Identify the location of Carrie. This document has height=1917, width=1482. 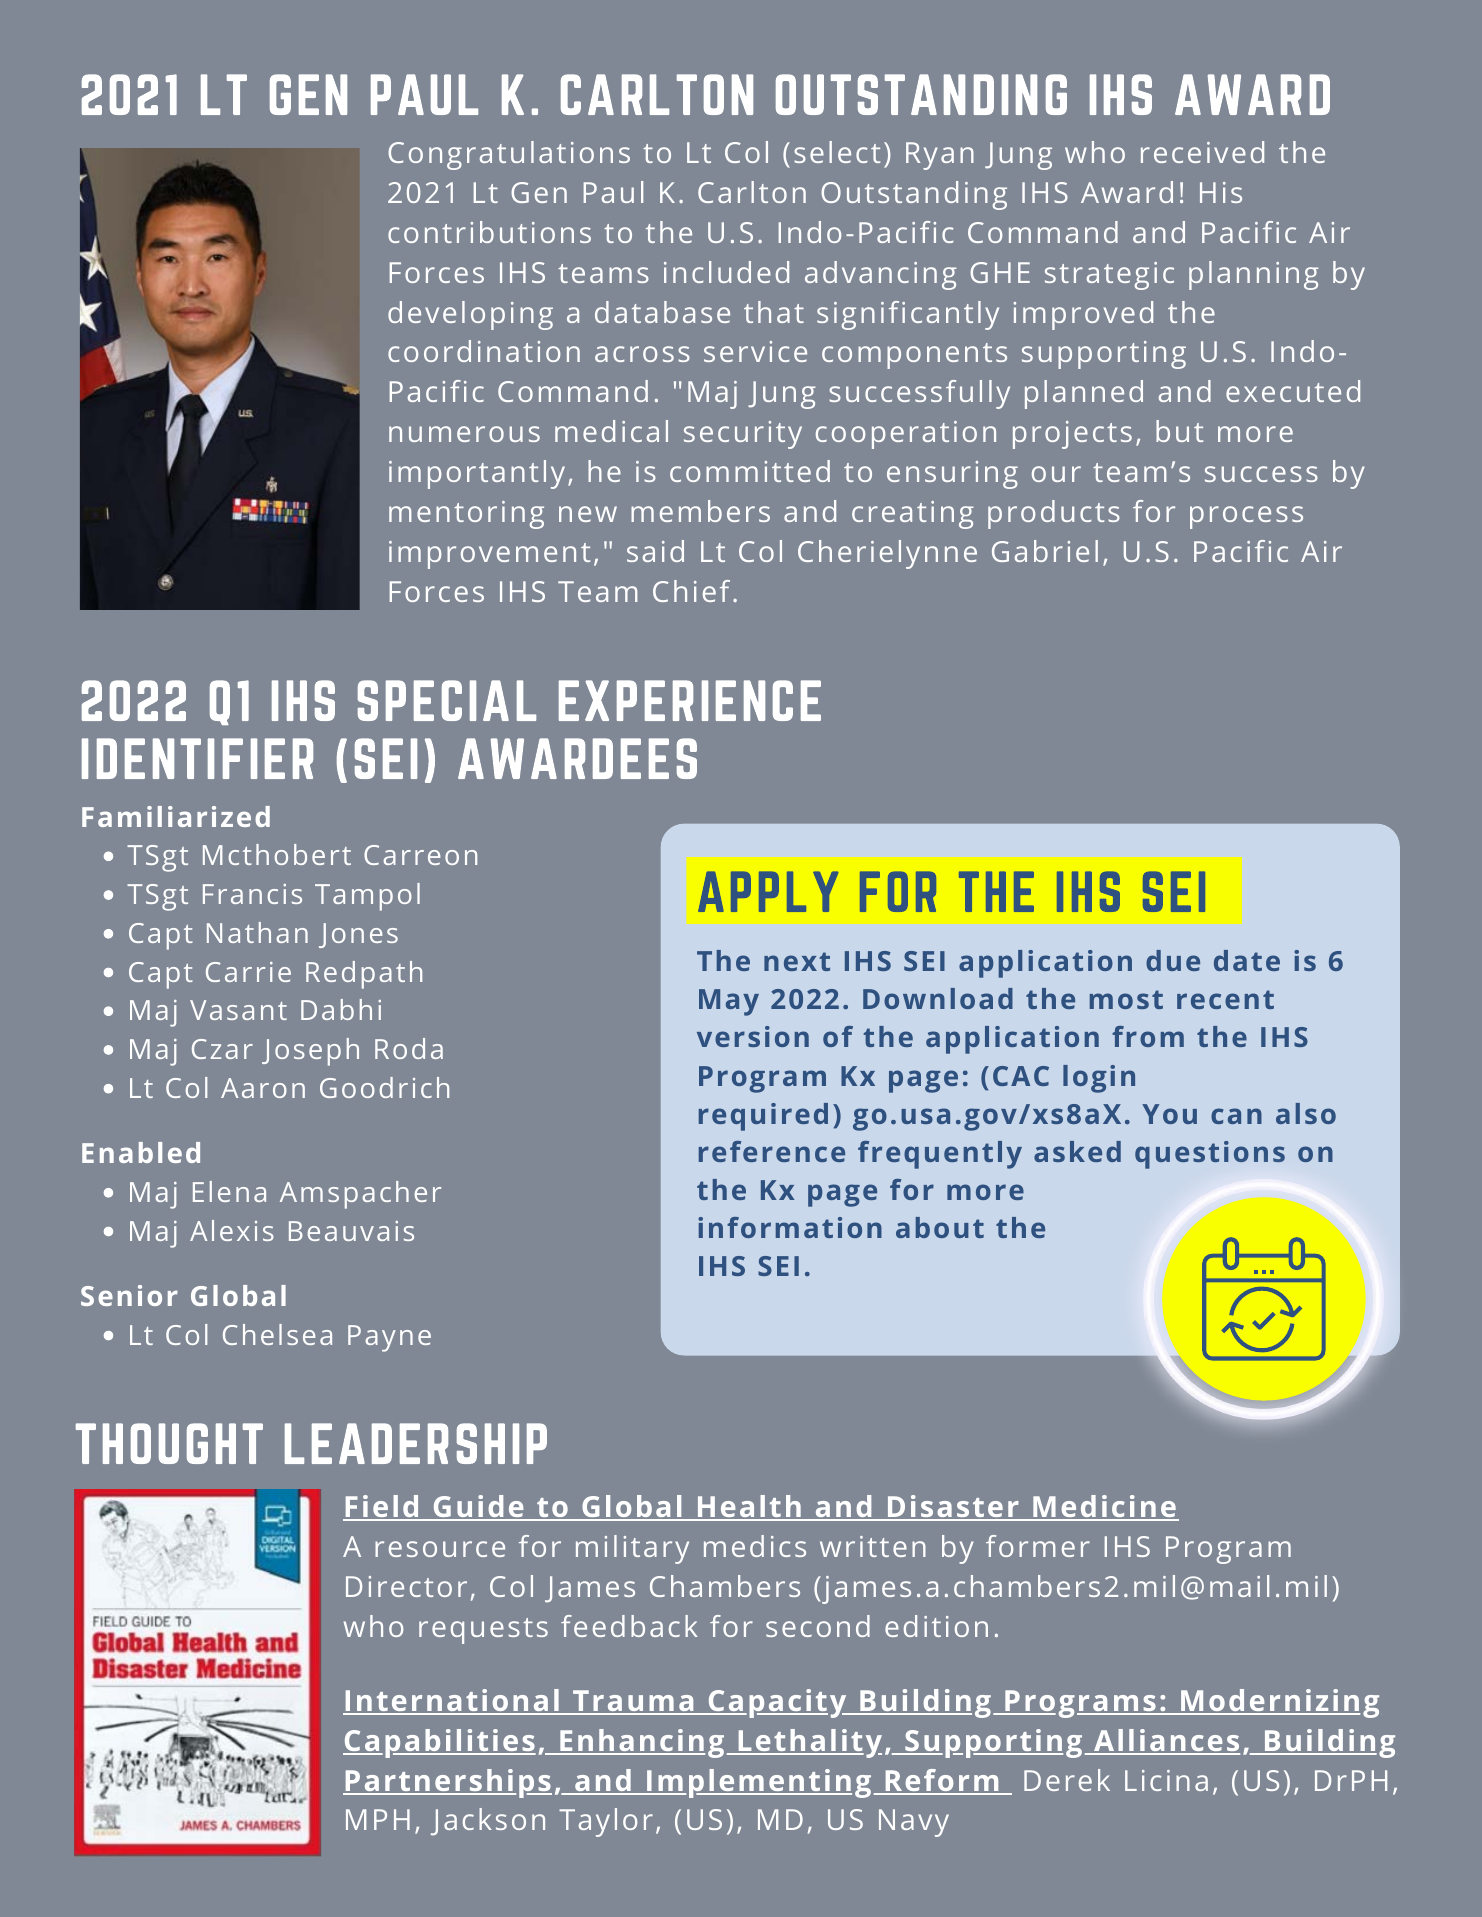
(248, 972).
